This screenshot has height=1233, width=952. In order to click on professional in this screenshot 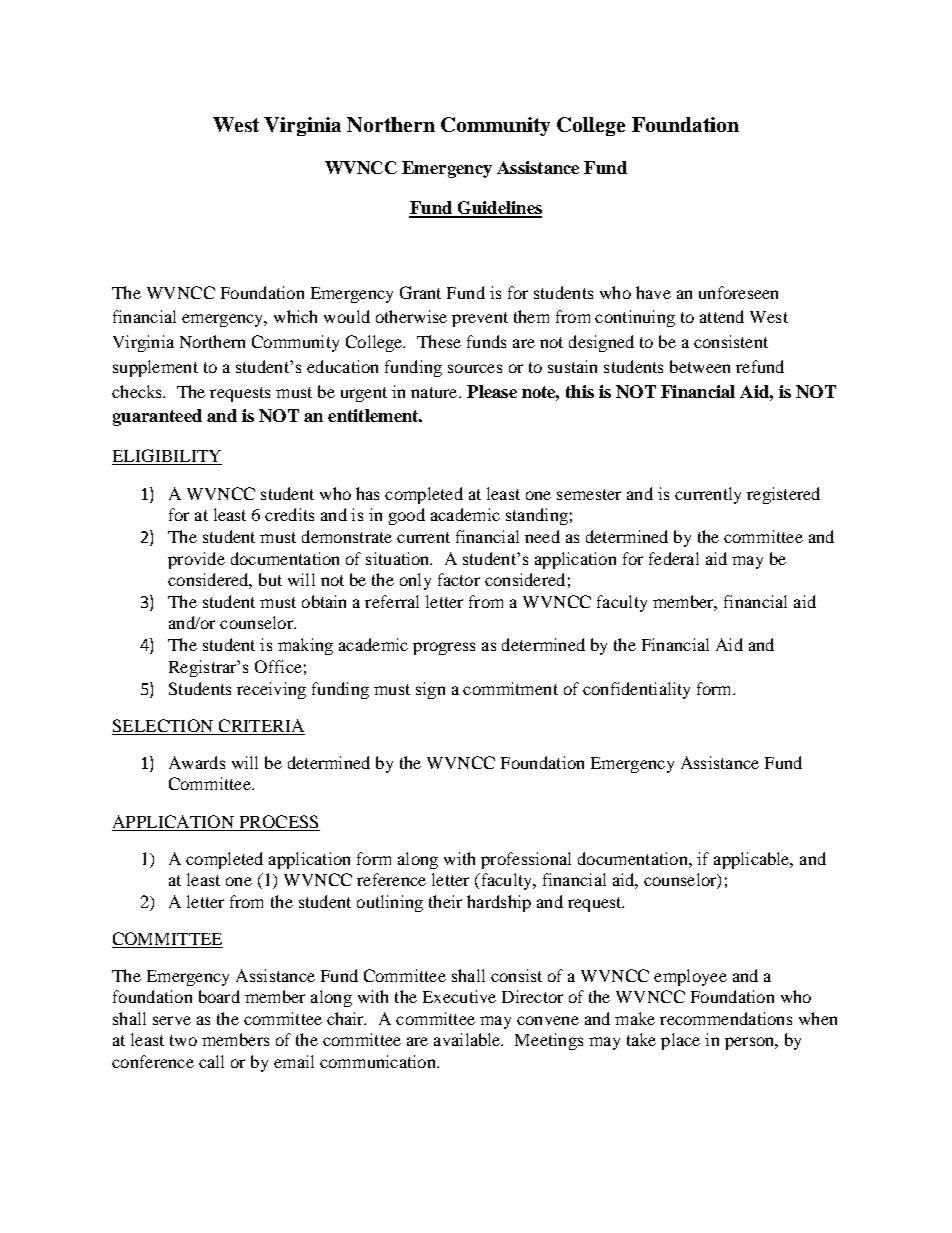, I will do `click(526, 860)`.
